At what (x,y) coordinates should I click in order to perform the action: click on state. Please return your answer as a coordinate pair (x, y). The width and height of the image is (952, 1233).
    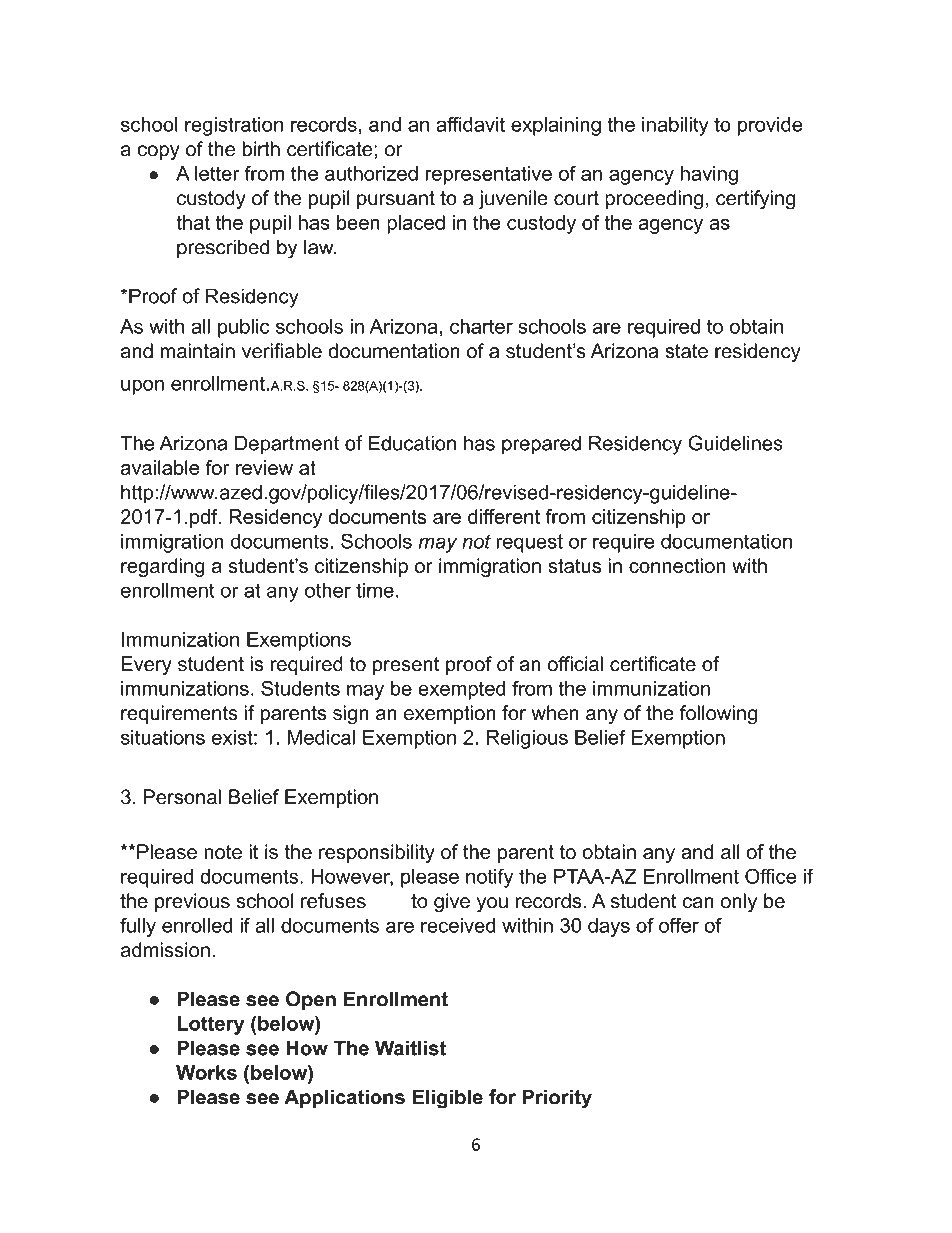
    Looking at the image, I should click on (686, 351).
